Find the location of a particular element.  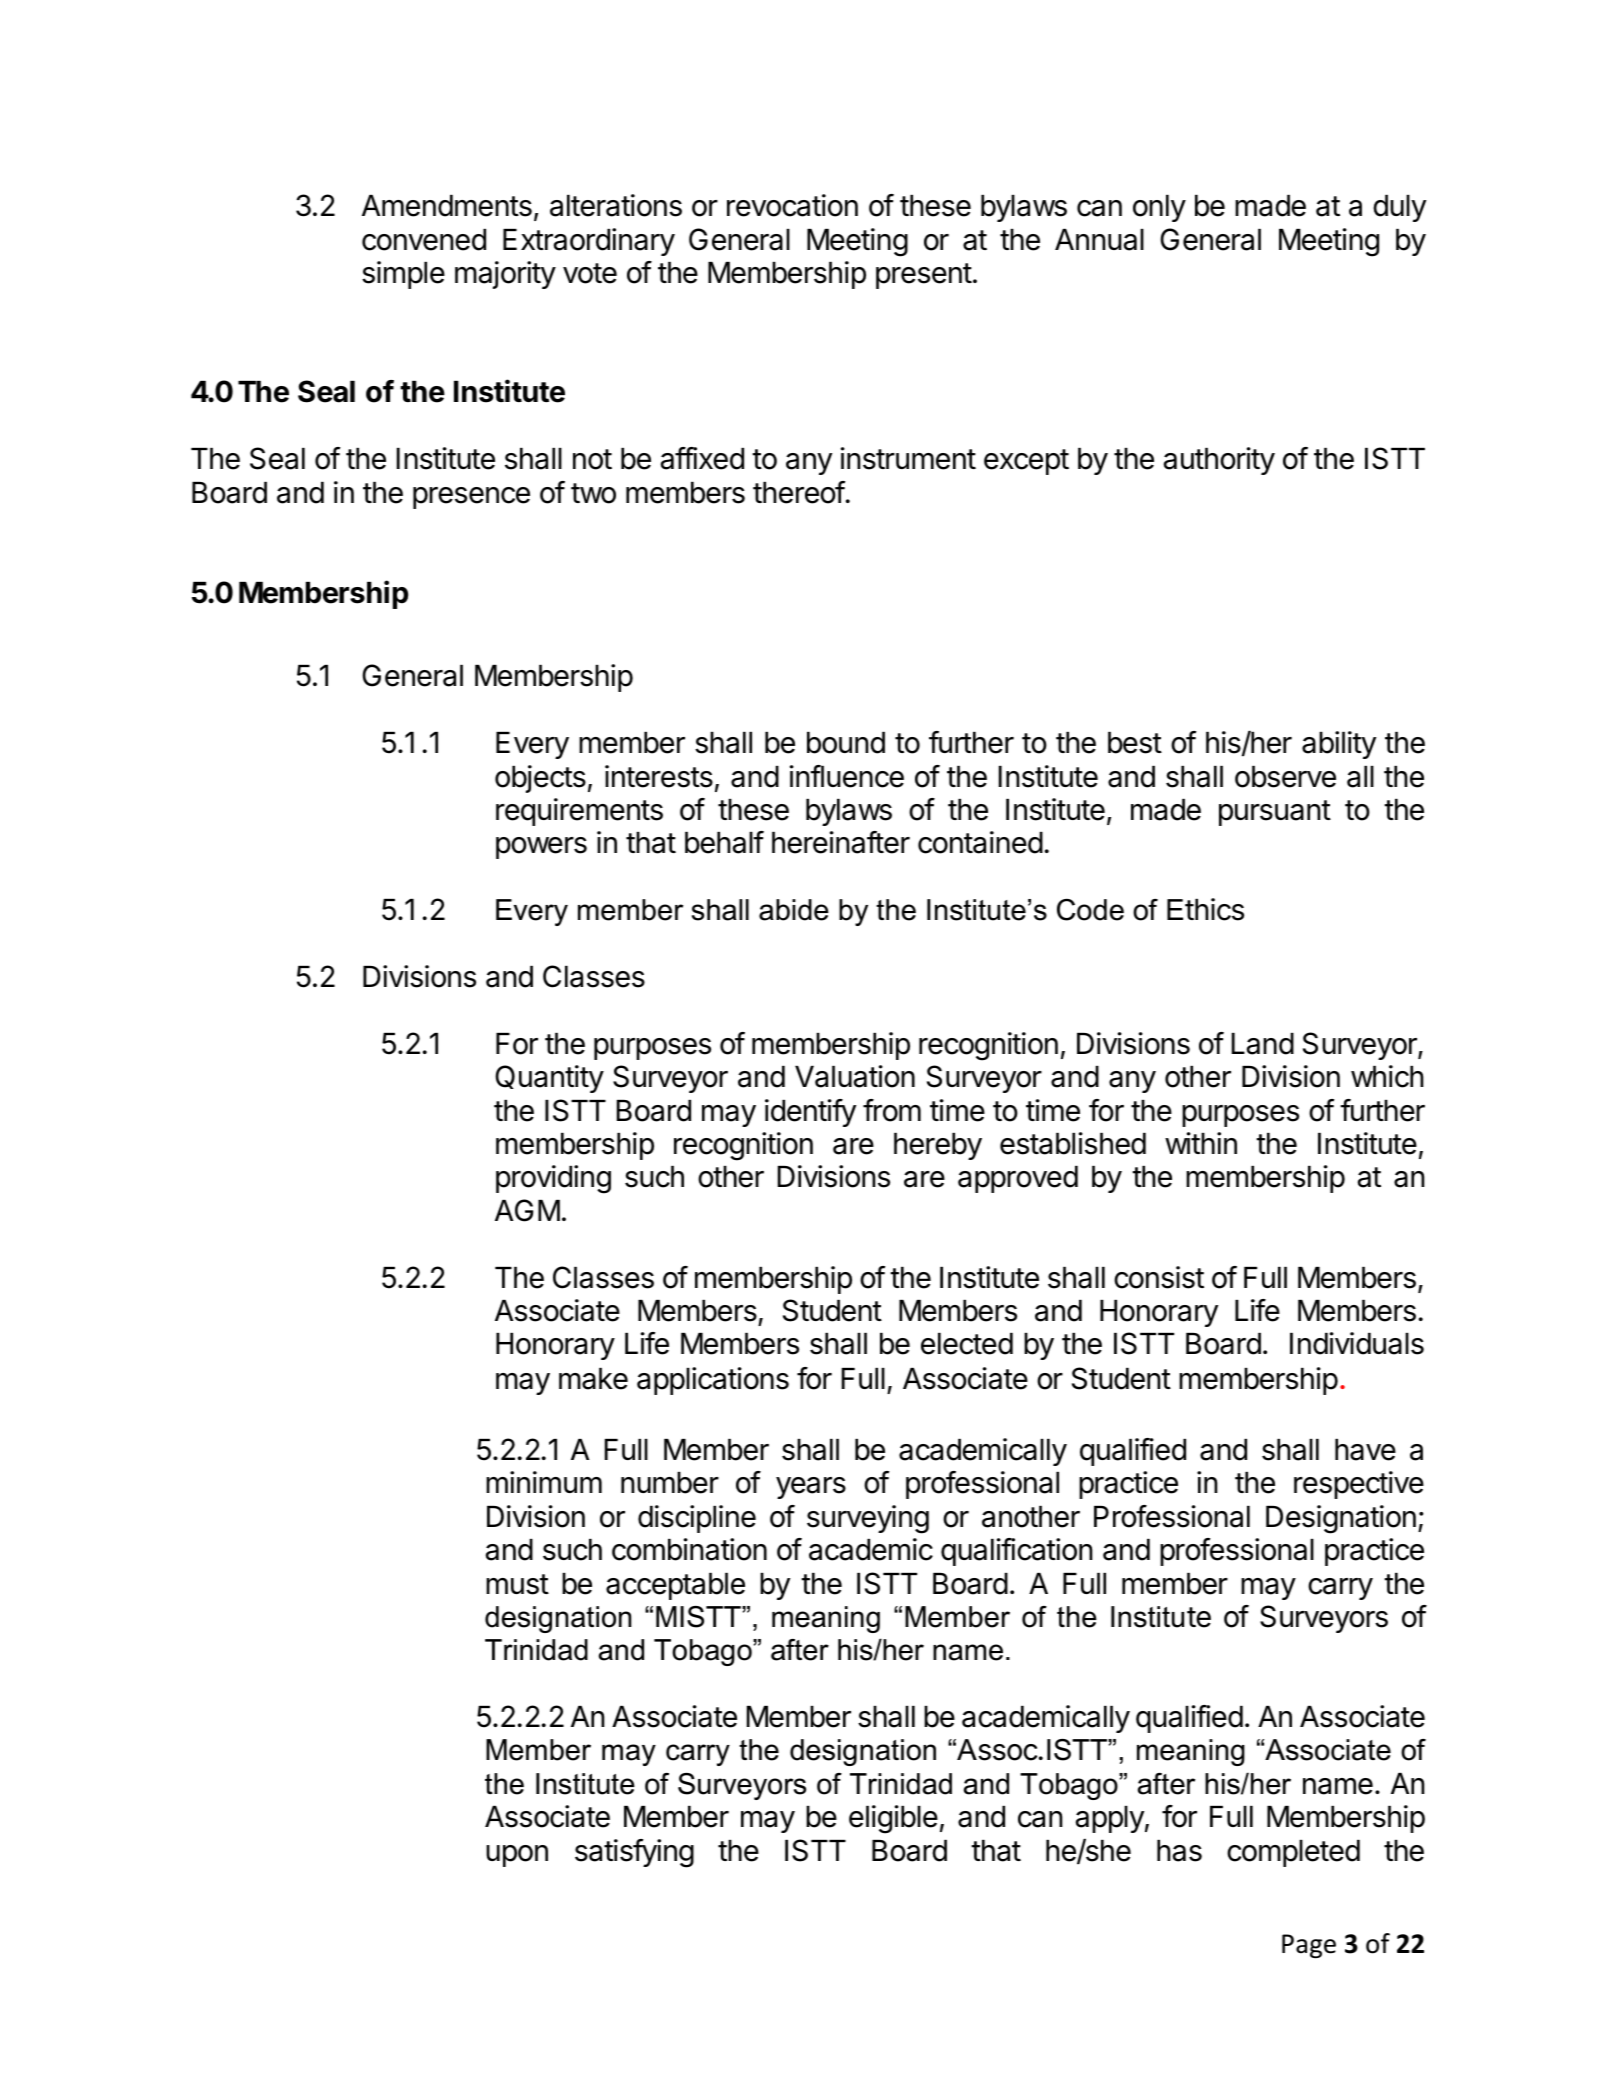

from is located at coordinates (892, 1110).
